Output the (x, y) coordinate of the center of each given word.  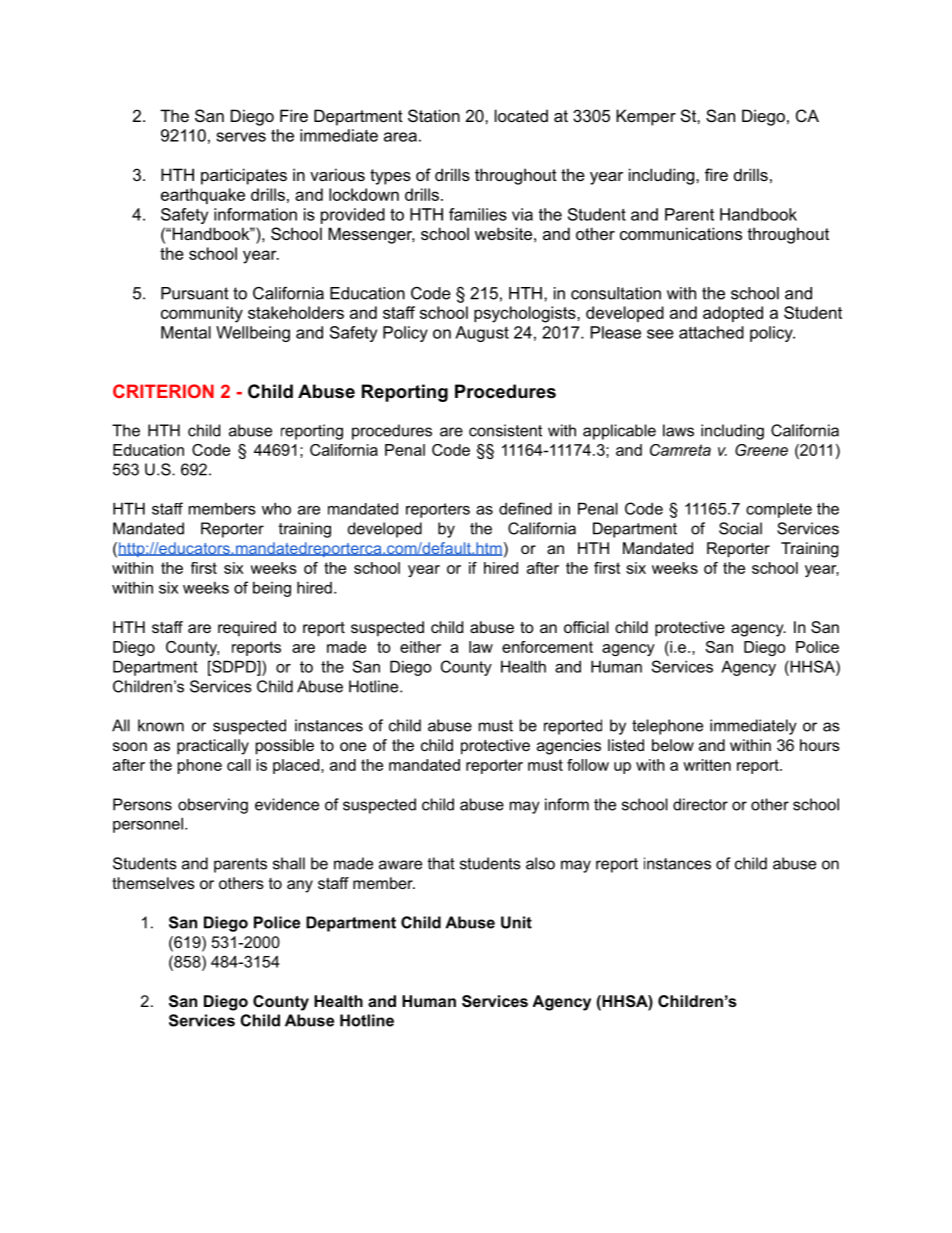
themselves (153, 883)
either (420, 647)
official (586, 627)
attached (711, 332)
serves (241, 137)
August (482, 334)
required (247, 629)
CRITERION (163, 391)
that (441, 863)
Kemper (646, 117)
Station (434, 115)
